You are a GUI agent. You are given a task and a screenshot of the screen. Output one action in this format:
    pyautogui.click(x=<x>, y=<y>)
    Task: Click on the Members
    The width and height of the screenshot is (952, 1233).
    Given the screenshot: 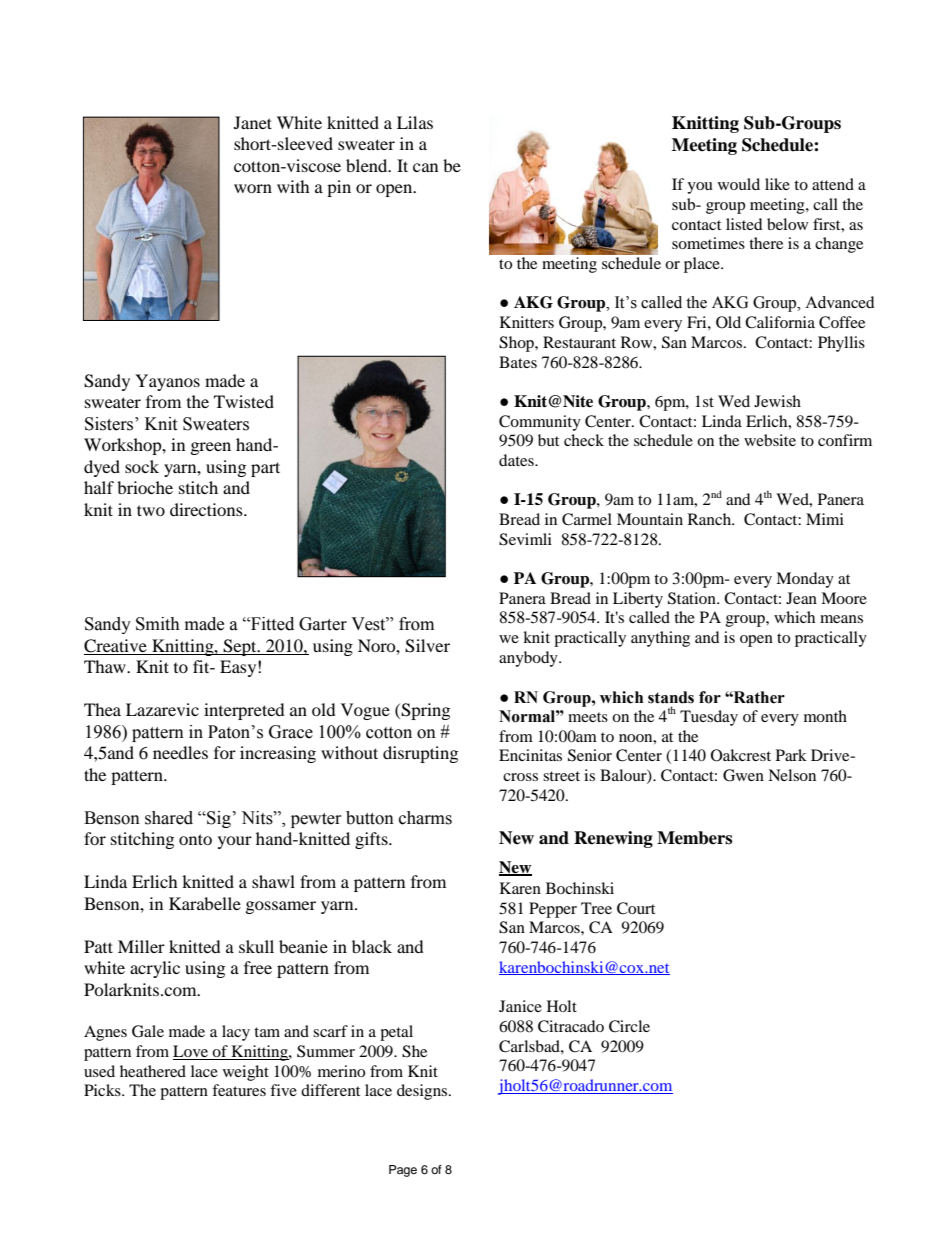 What is the action you would take?
    pyautogui.click(x=694, y=838)
